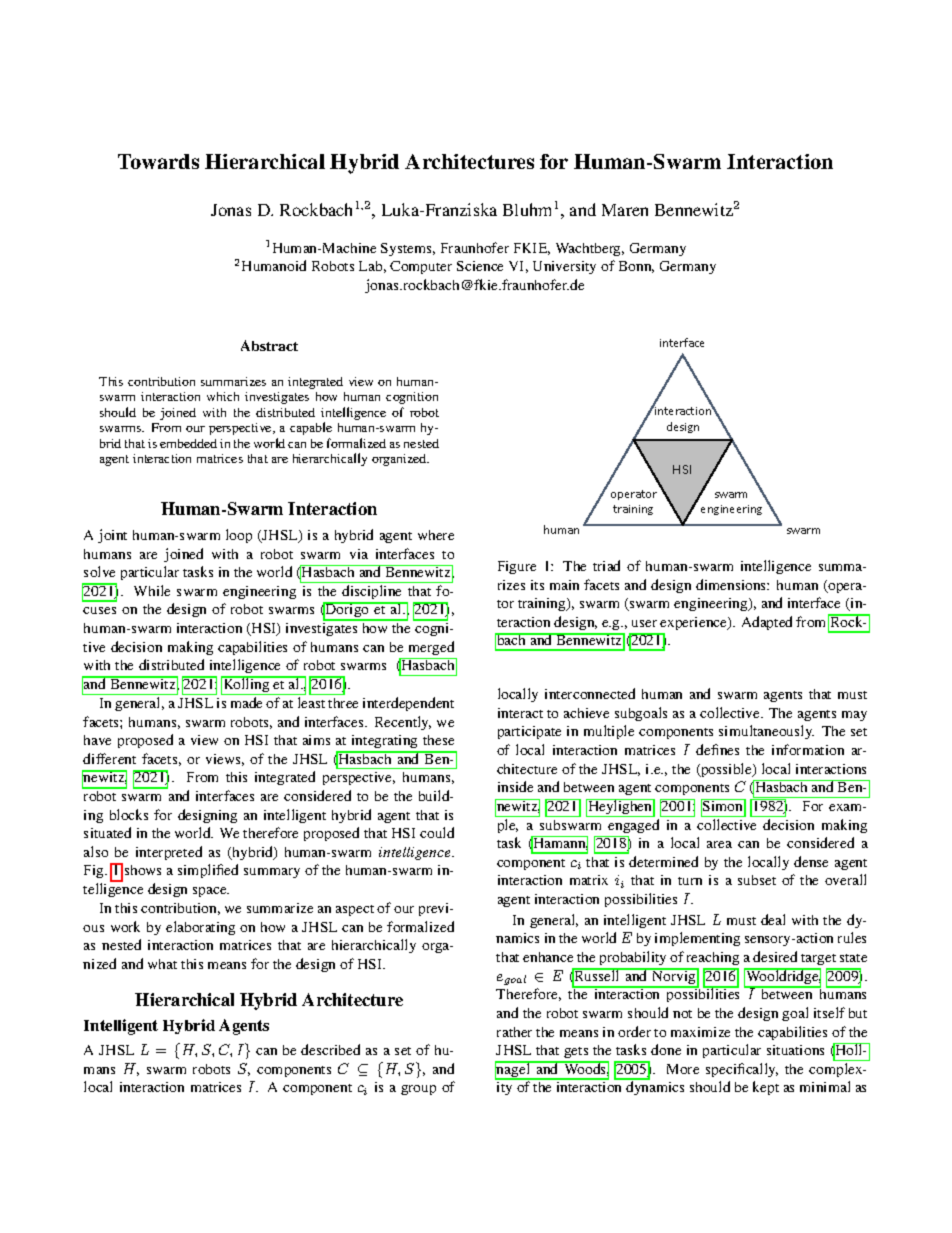 Image resolution: width=952 pixels, height=1233 pixels. I want to click on described, so click(330, 1049).
